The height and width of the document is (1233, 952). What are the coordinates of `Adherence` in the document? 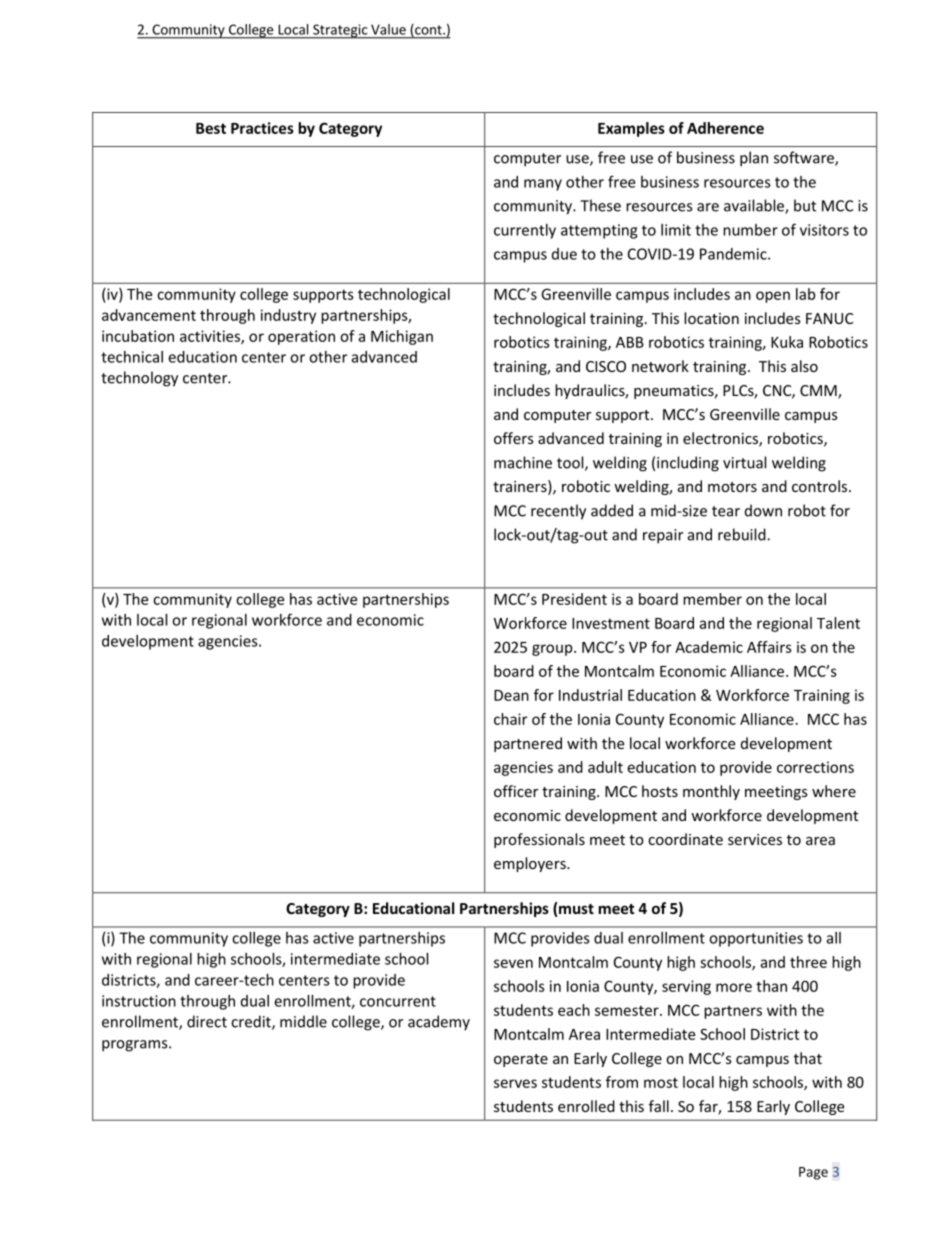 It's located at (725, 128).
